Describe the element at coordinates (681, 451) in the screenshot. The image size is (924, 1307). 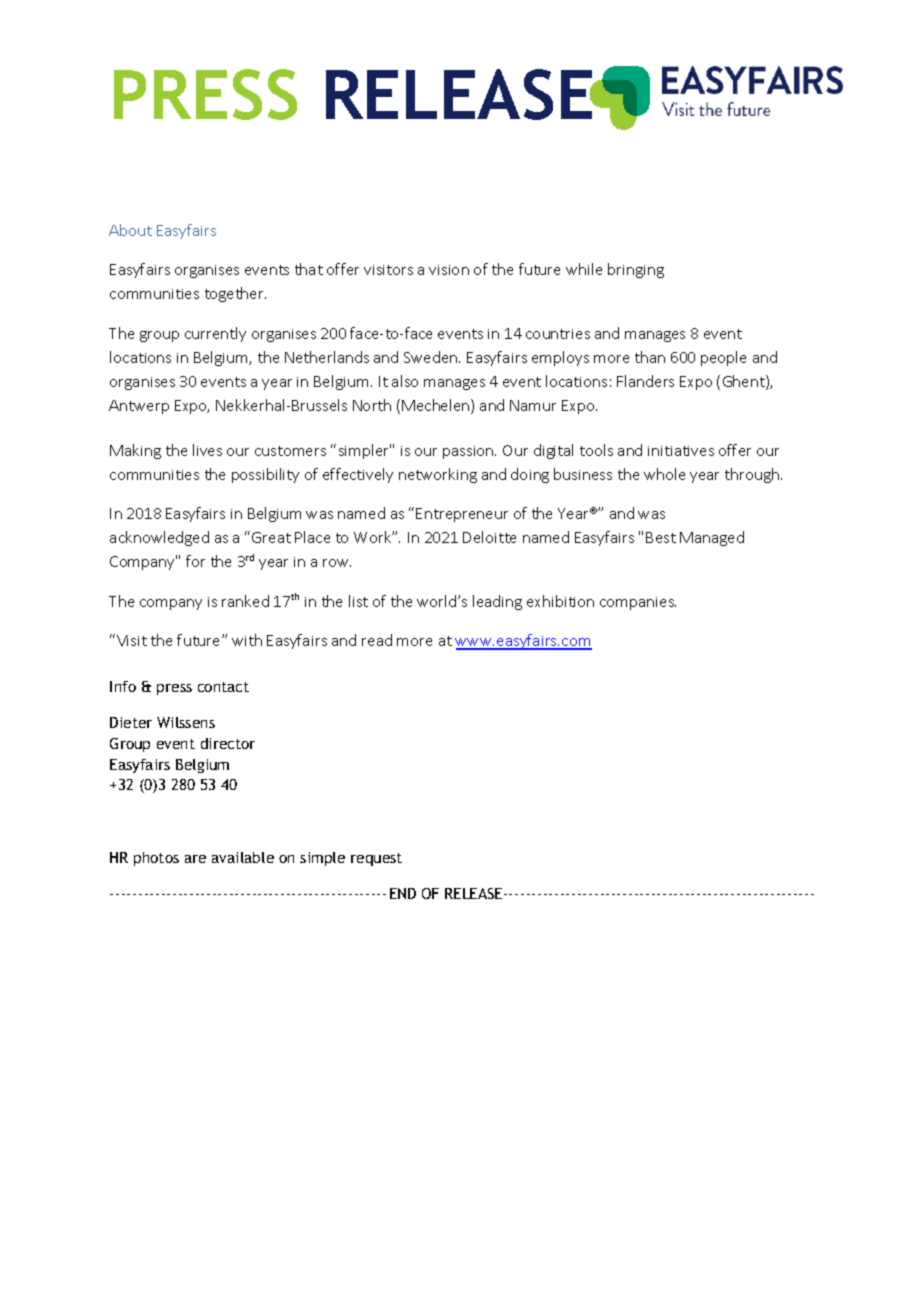
I see `initiatives` at that location.
